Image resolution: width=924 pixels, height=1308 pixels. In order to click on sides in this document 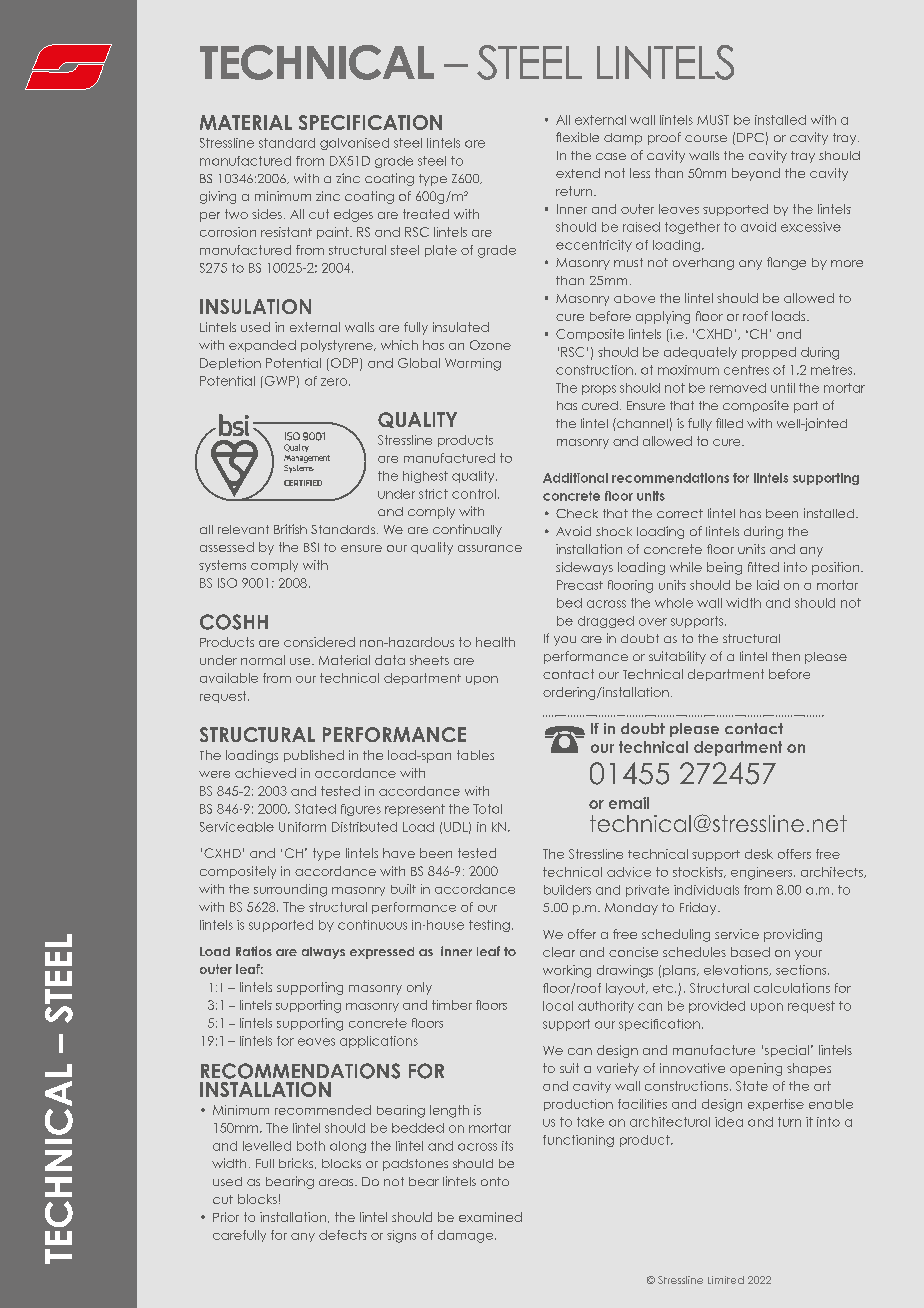, I will do `click(267, 214)`.
